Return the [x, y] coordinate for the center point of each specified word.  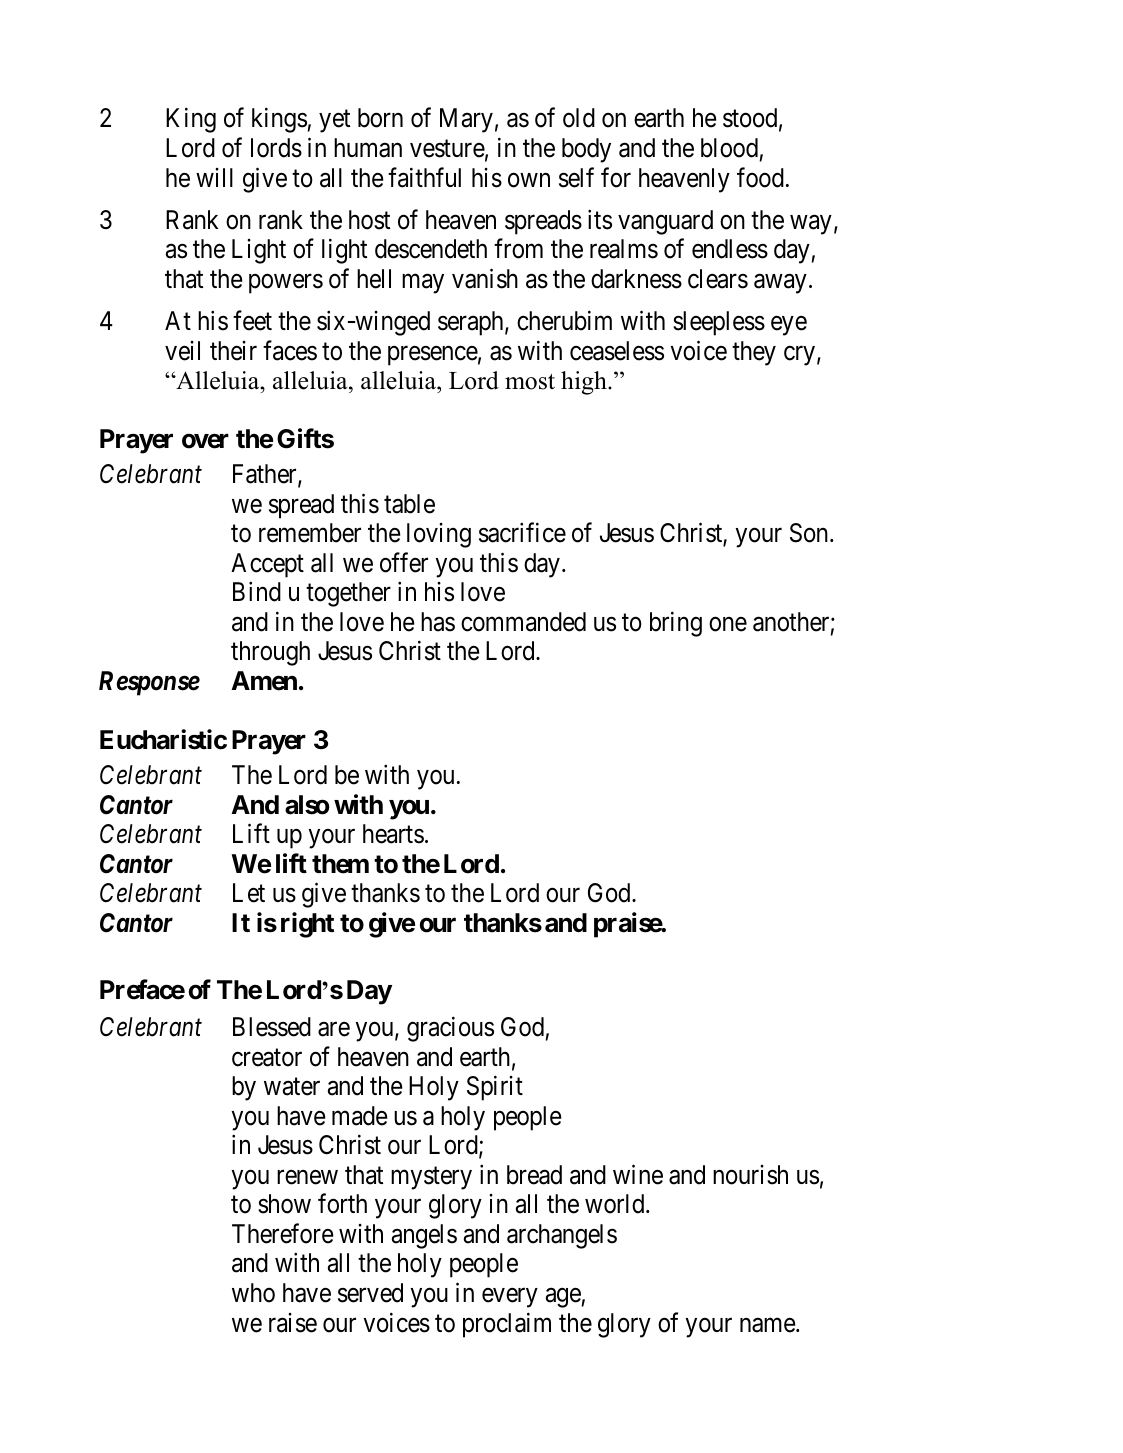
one [728, 624]
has [438, 622]
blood [729, 148]
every [510, 1298]
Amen [264, 681]
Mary [466, 120]
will [214, 177]
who [253, 1293]
